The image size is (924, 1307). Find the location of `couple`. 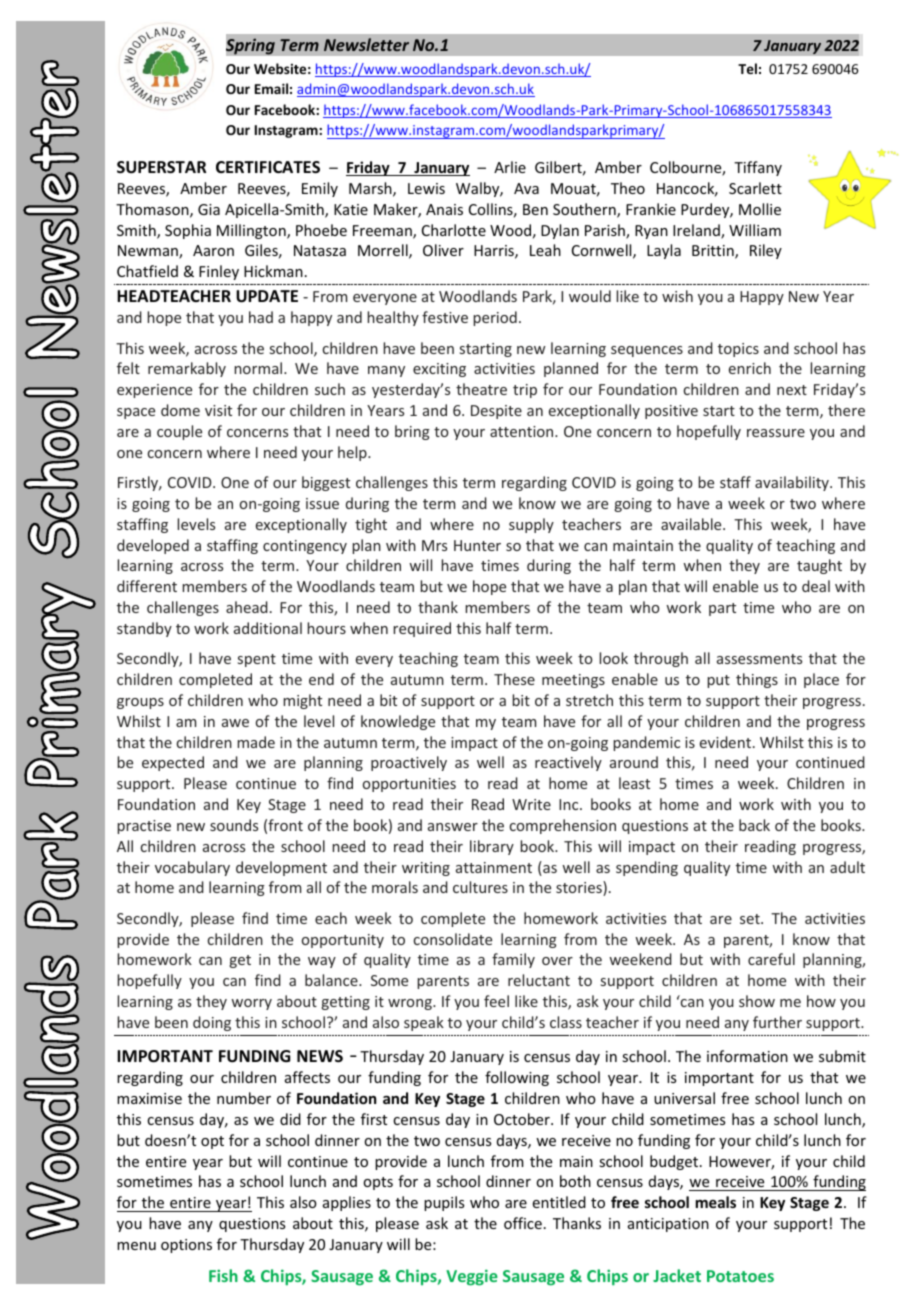

couple is located at coordinates (179, 432).
